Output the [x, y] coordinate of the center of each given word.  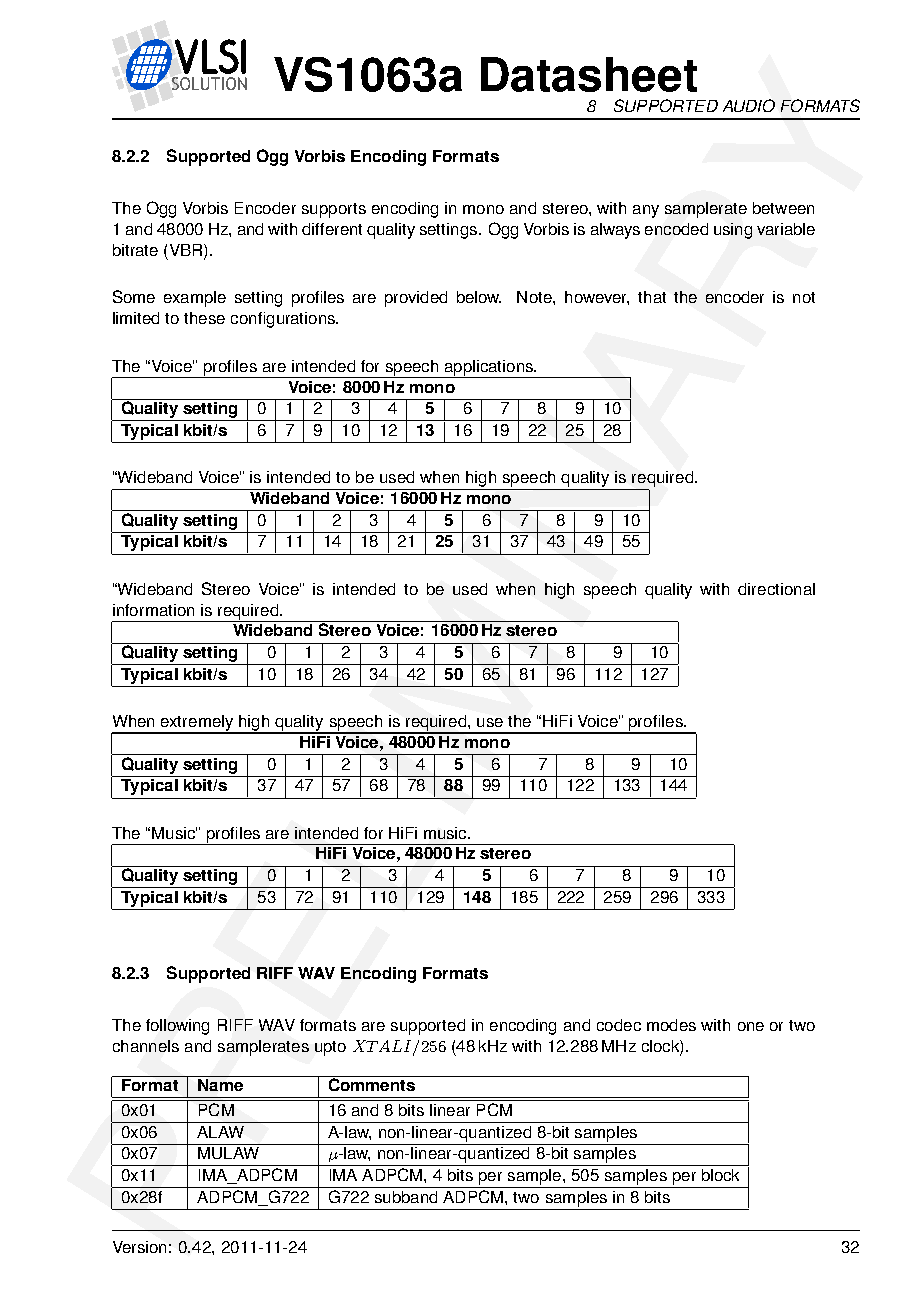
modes [671, 1025]
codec [619, 1025]
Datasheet [589, 74]
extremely [197, 724]
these [204, 318]
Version [139, 1247]
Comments [371, 1083]
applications [488, 369]
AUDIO [749, 105]
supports [334, 210]
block [720, 1175]
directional [776, 589]
